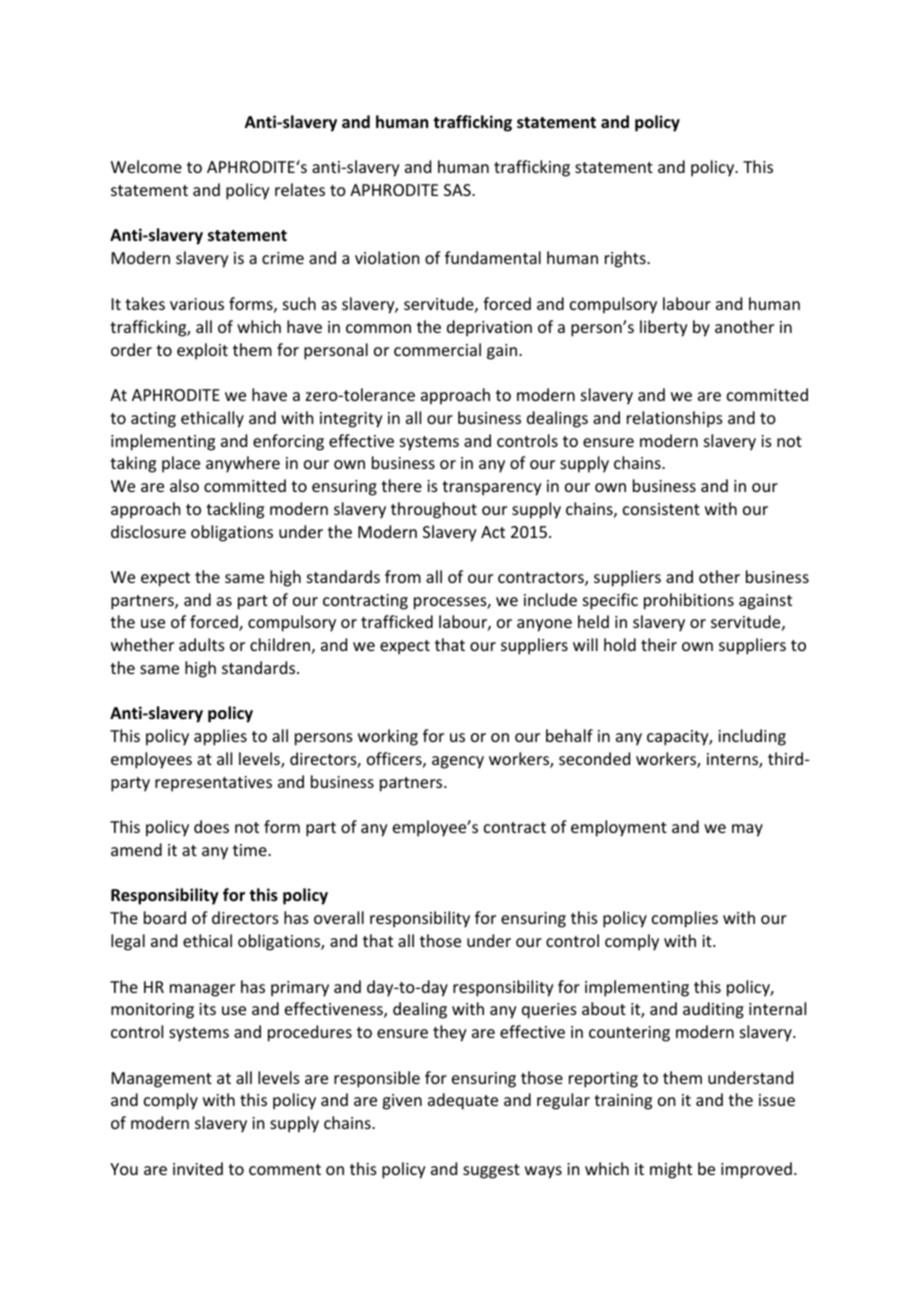 Image resolution: width=924 pixels, height=1308 pixels. Describe the element at coordinates (202, 644) in the document. I see `adults` at that location.
